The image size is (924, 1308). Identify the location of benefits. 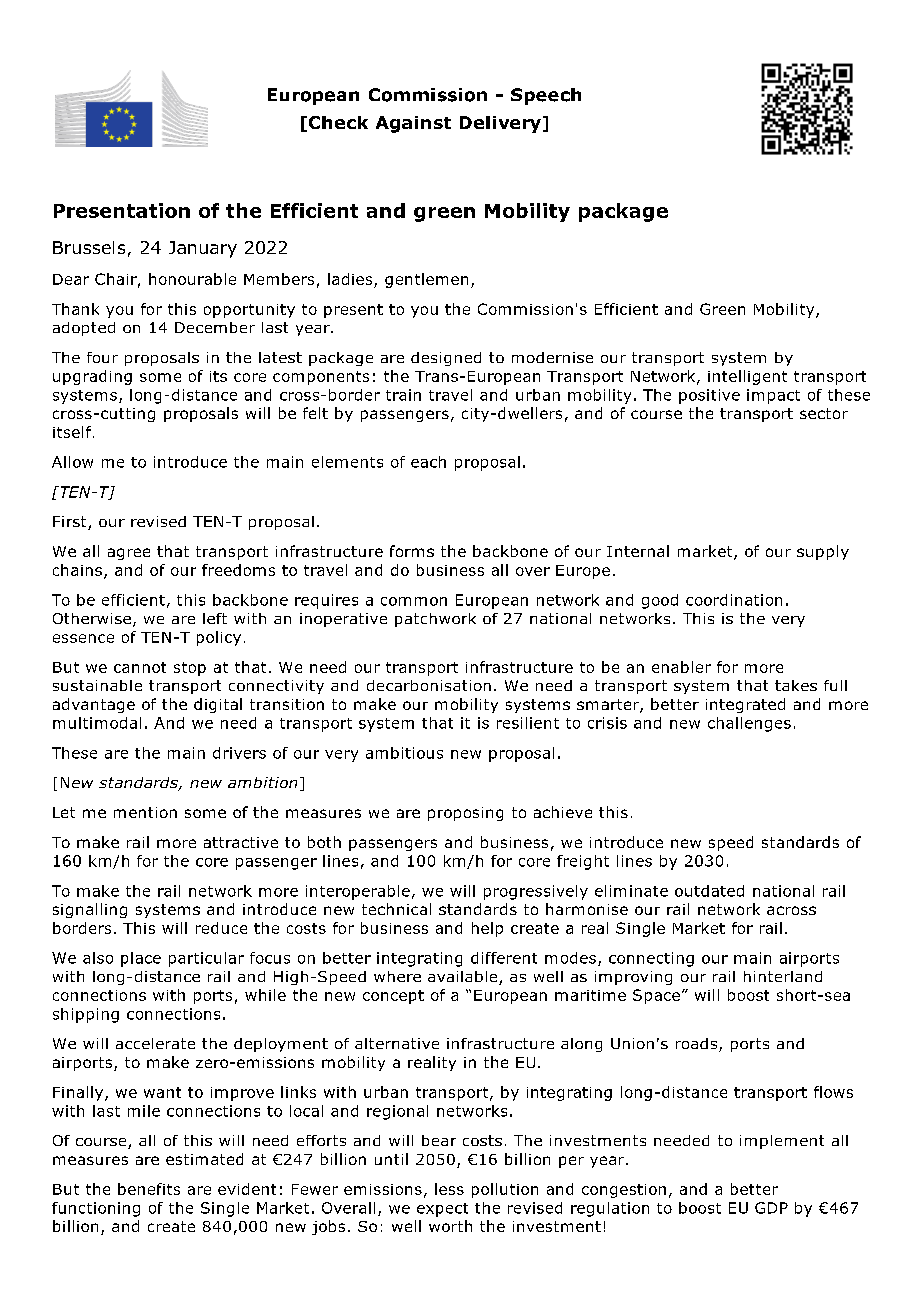
(149, 1189).
